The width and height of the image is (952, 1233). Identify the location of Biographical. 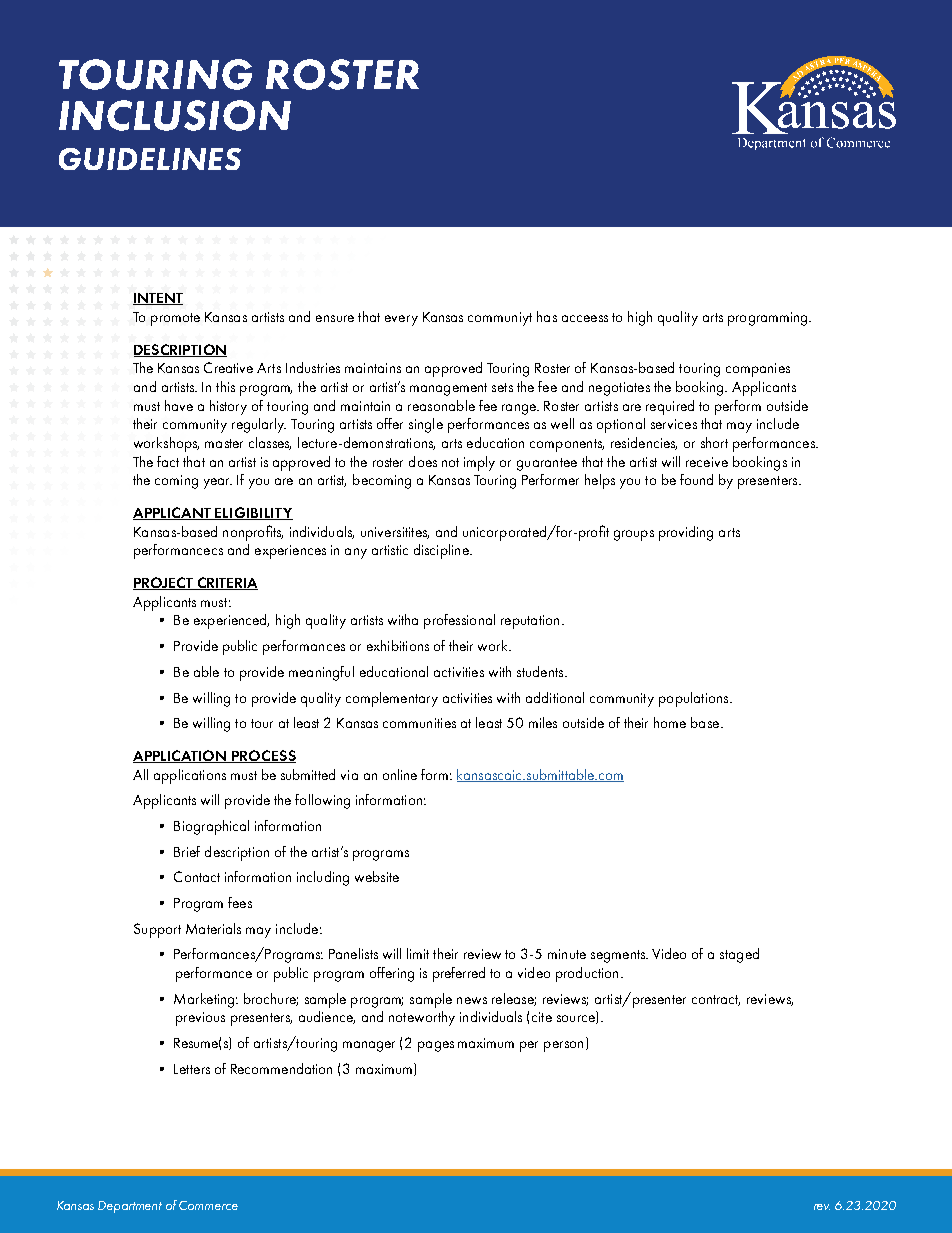
(211, 827).
